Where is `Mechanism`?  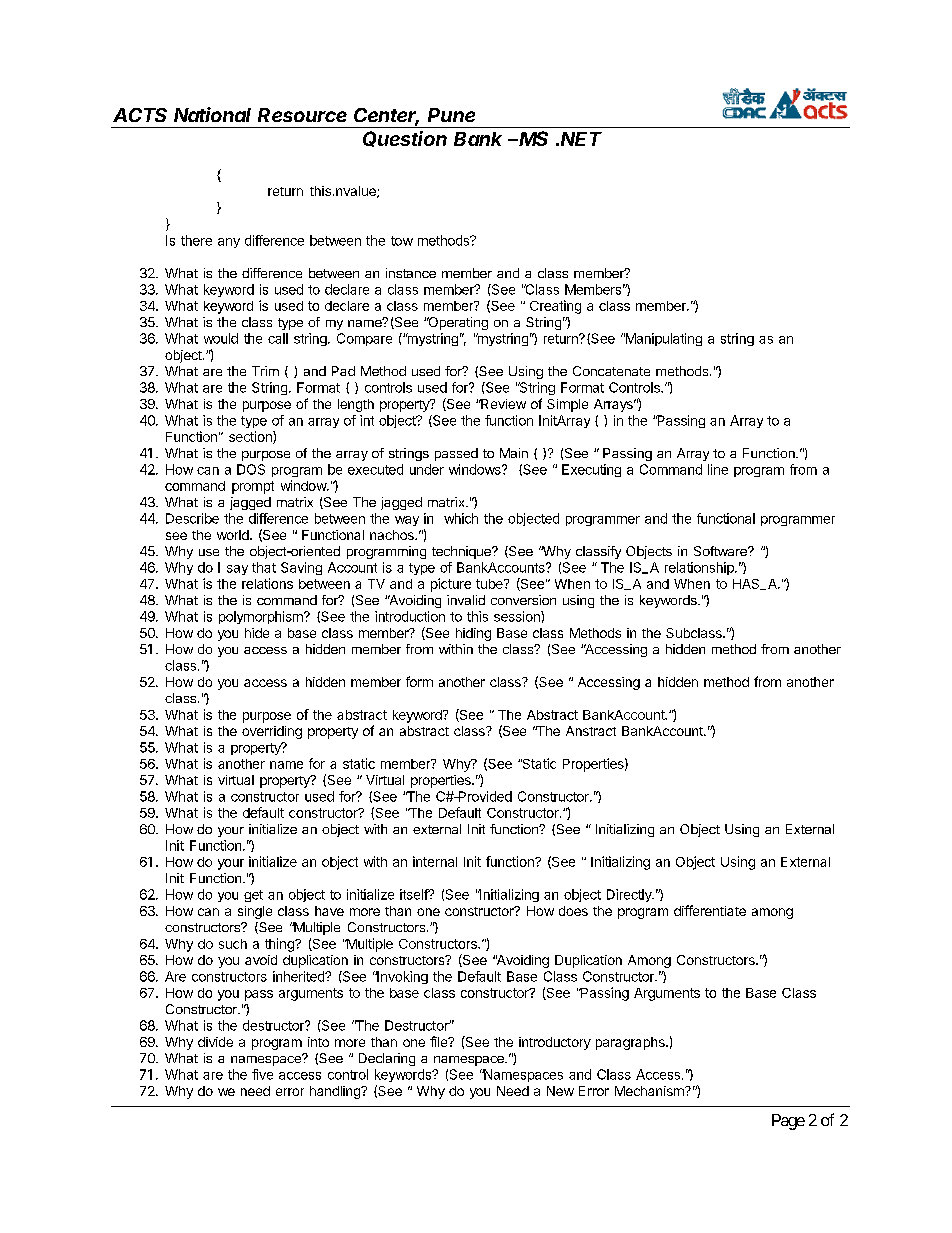 Mechanism is located at coordinates (650, 1091).
